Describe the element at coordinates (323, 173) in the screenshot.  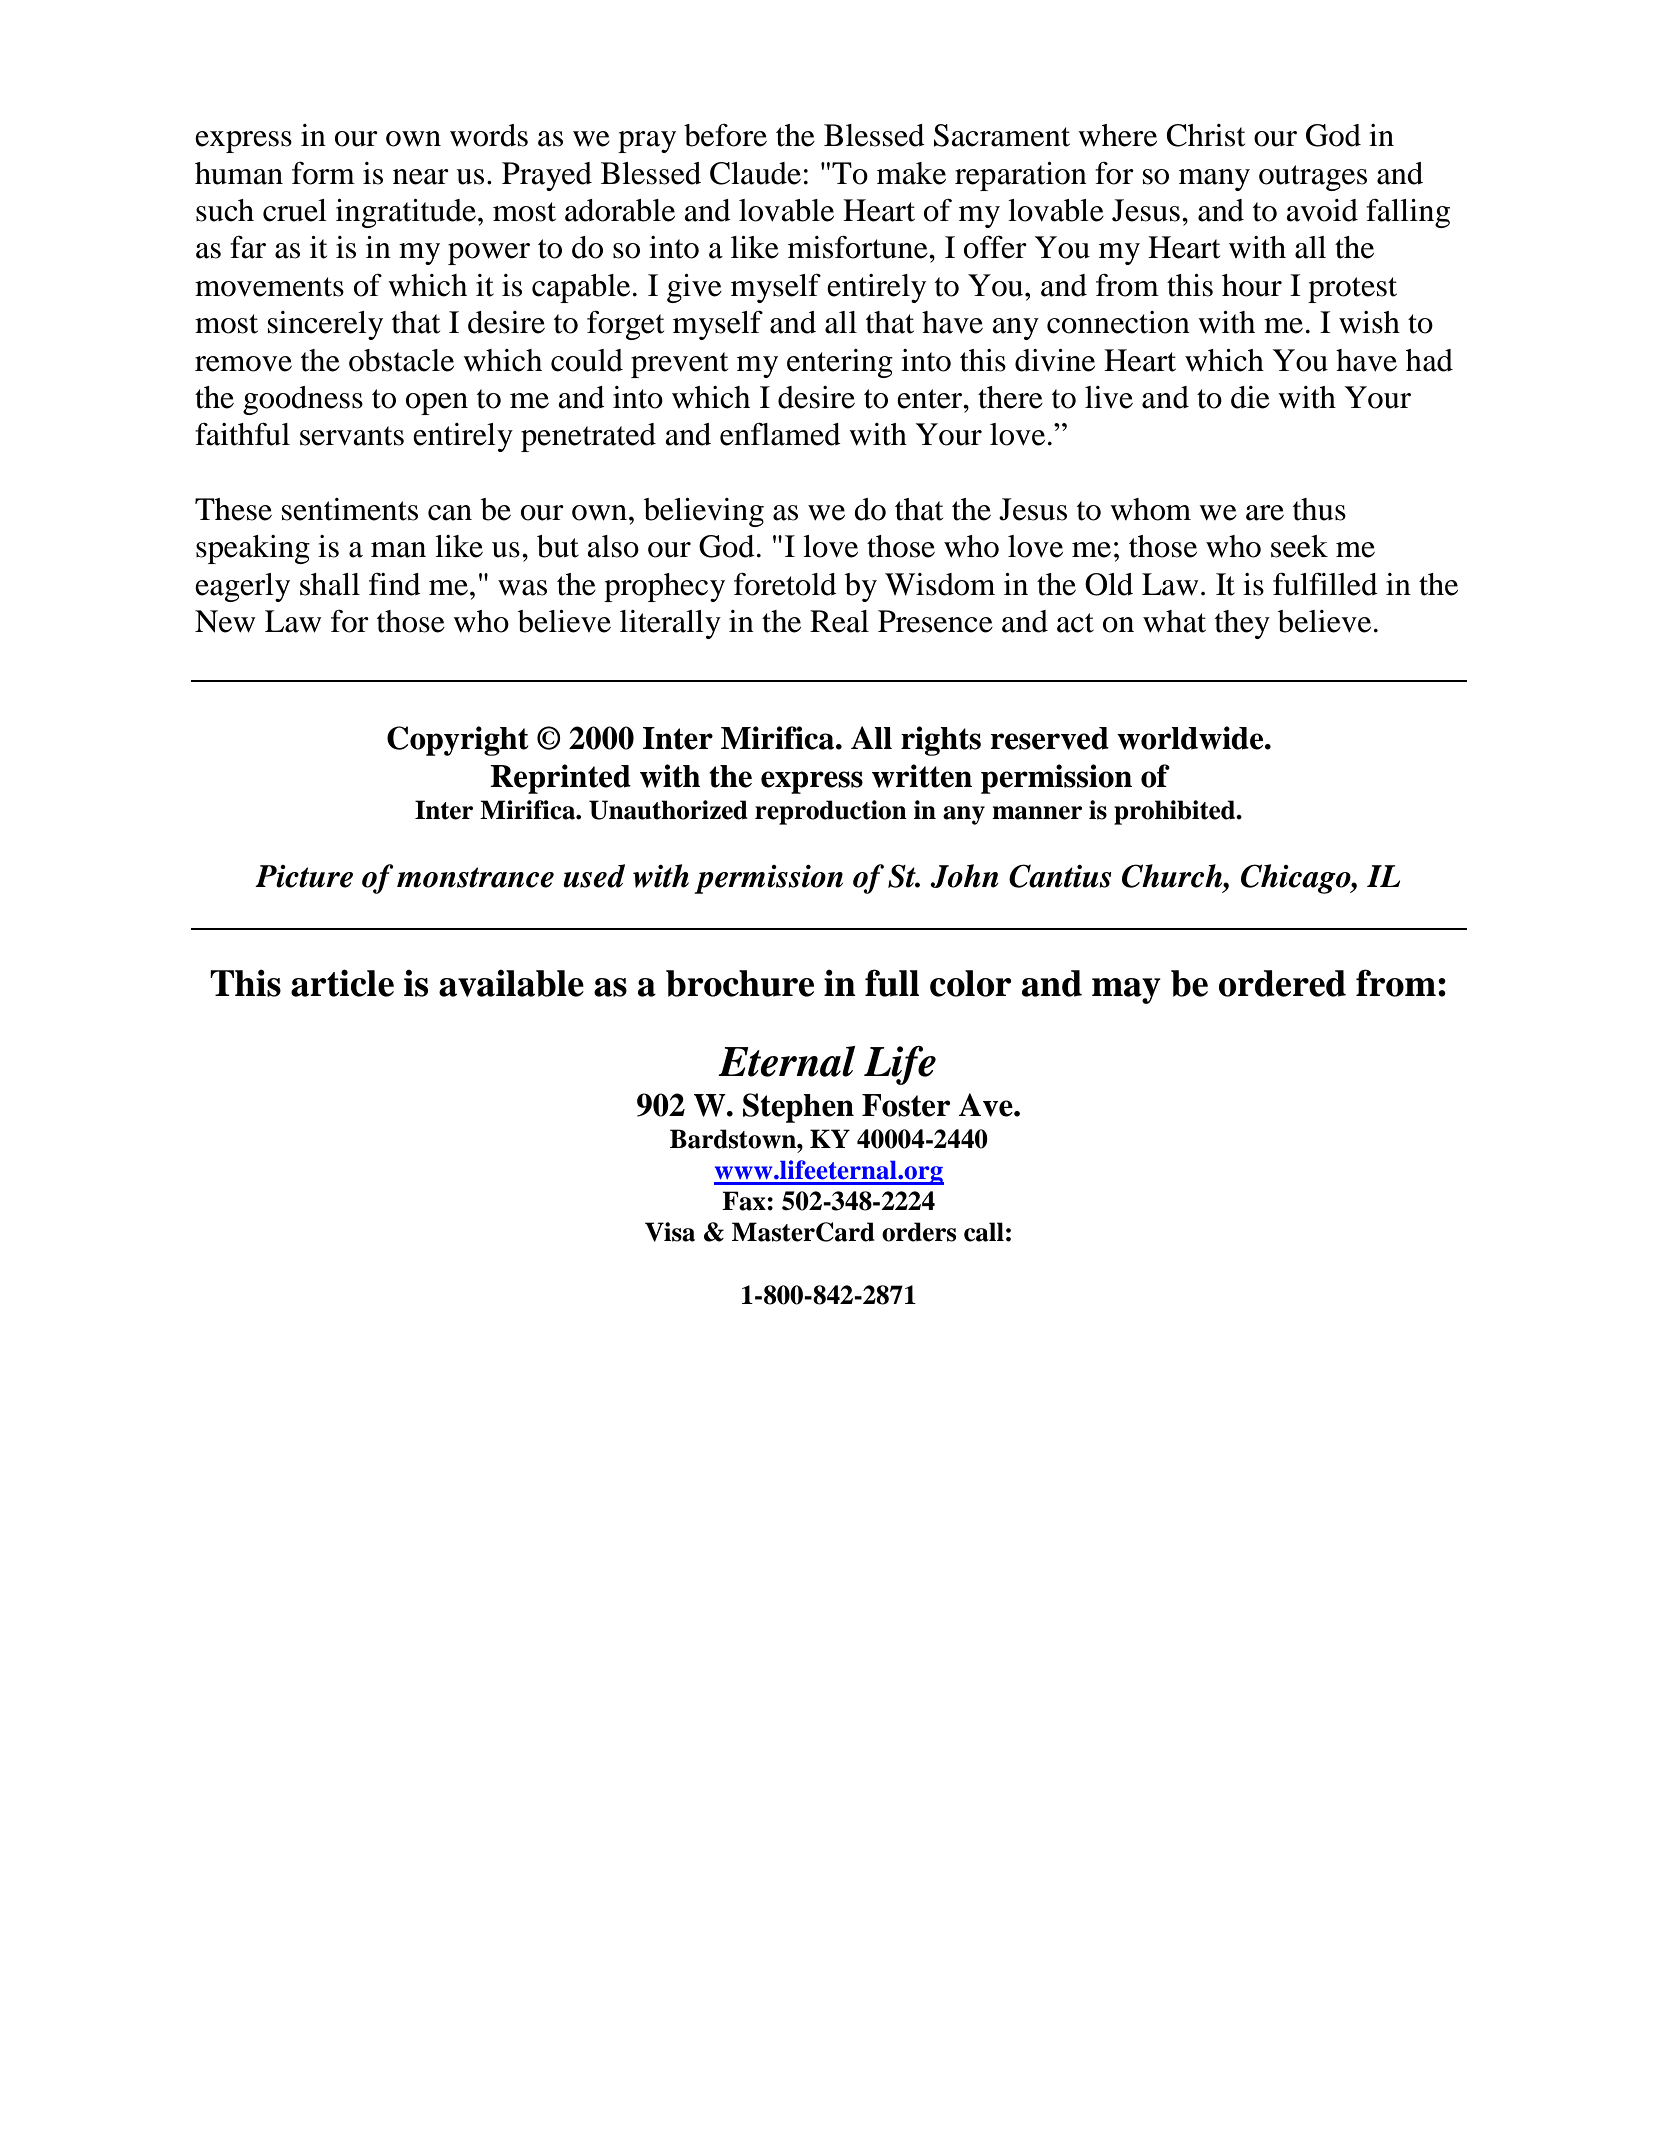
I see `form` at that location.
